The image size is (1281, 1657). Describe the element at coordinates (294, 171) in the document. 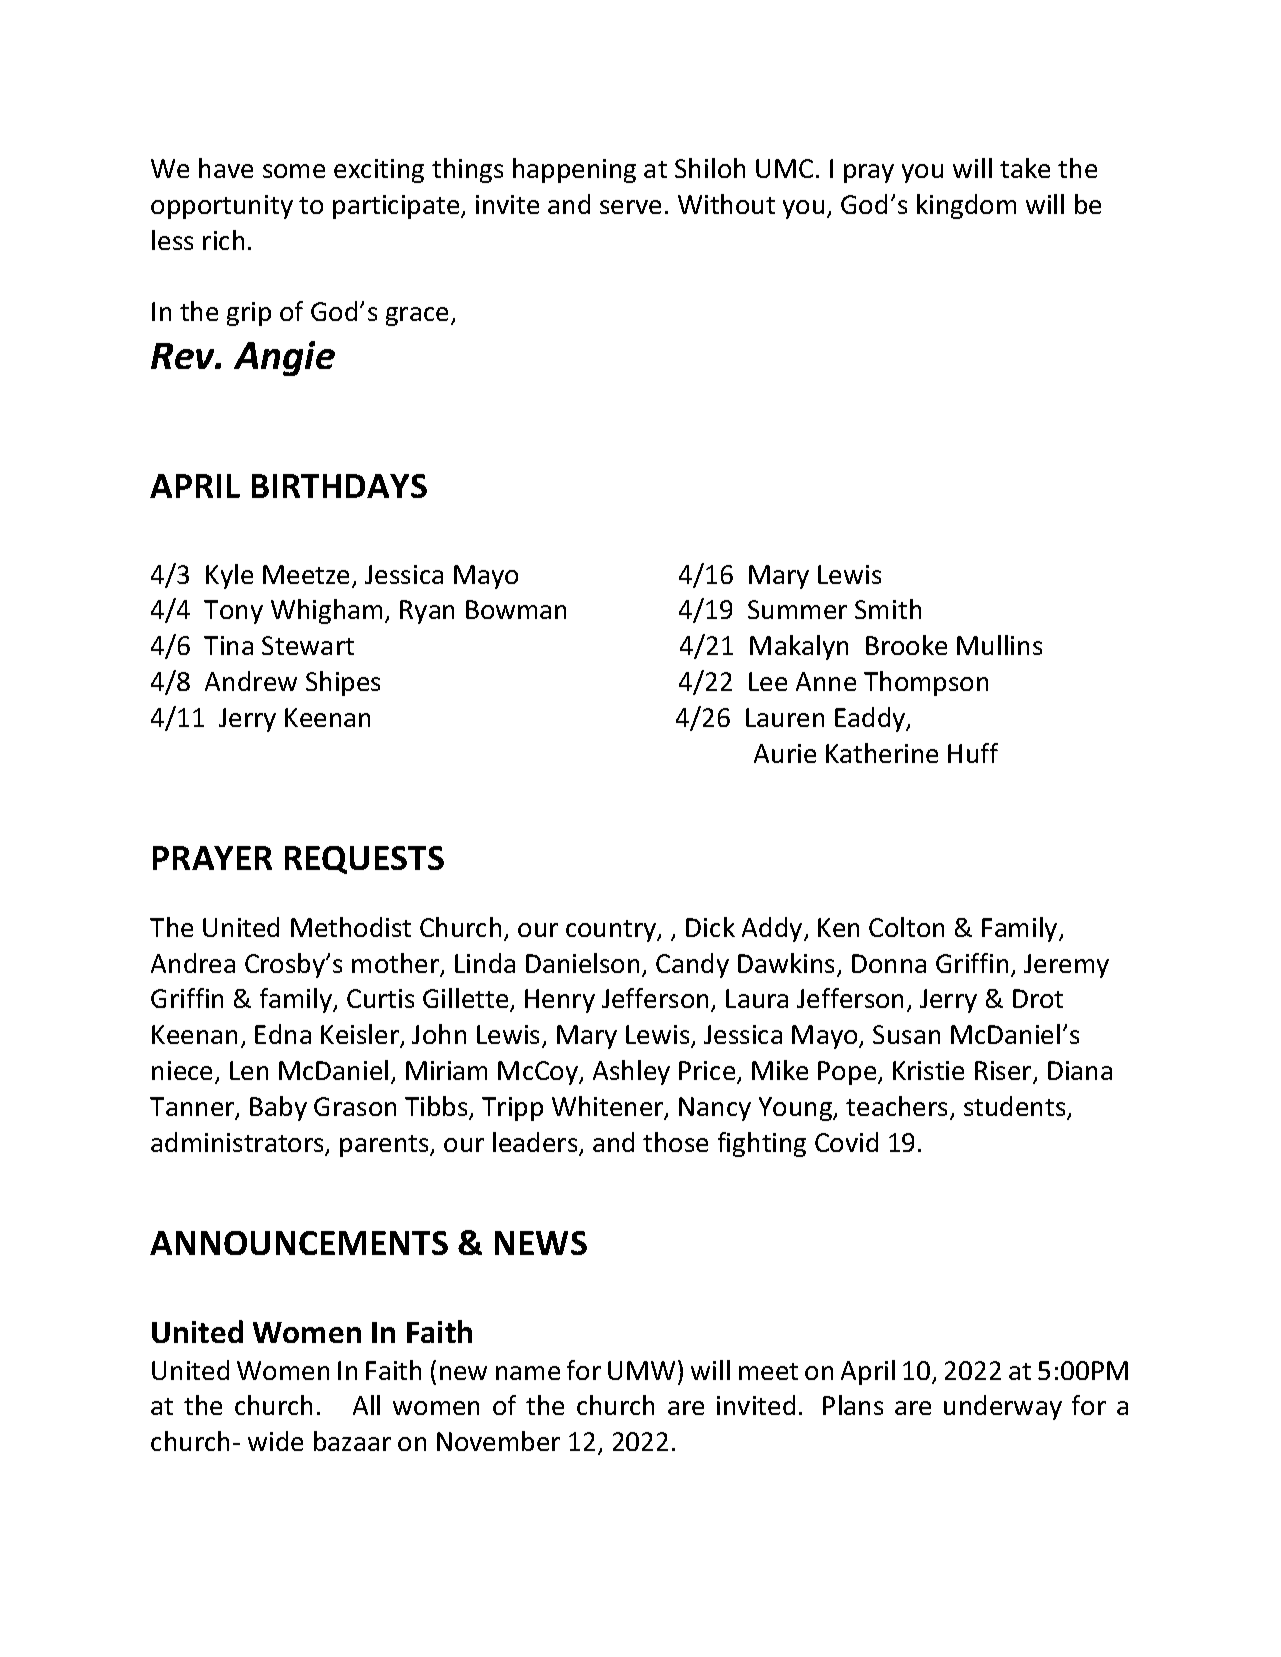

I see `some` at that location.
